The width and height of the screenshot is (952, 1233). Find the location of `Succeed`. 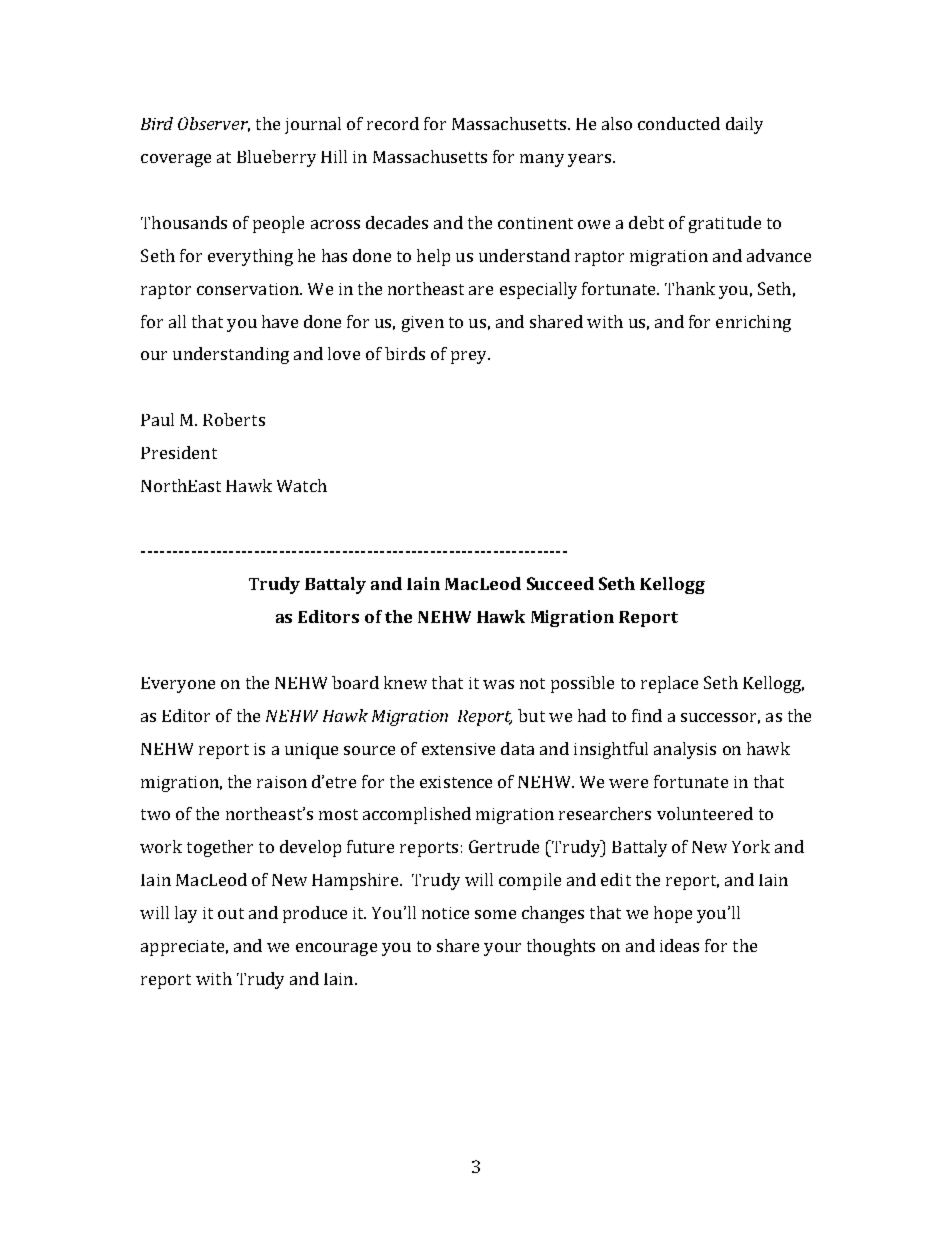

Succeed is located at coordinates (560, 583).
